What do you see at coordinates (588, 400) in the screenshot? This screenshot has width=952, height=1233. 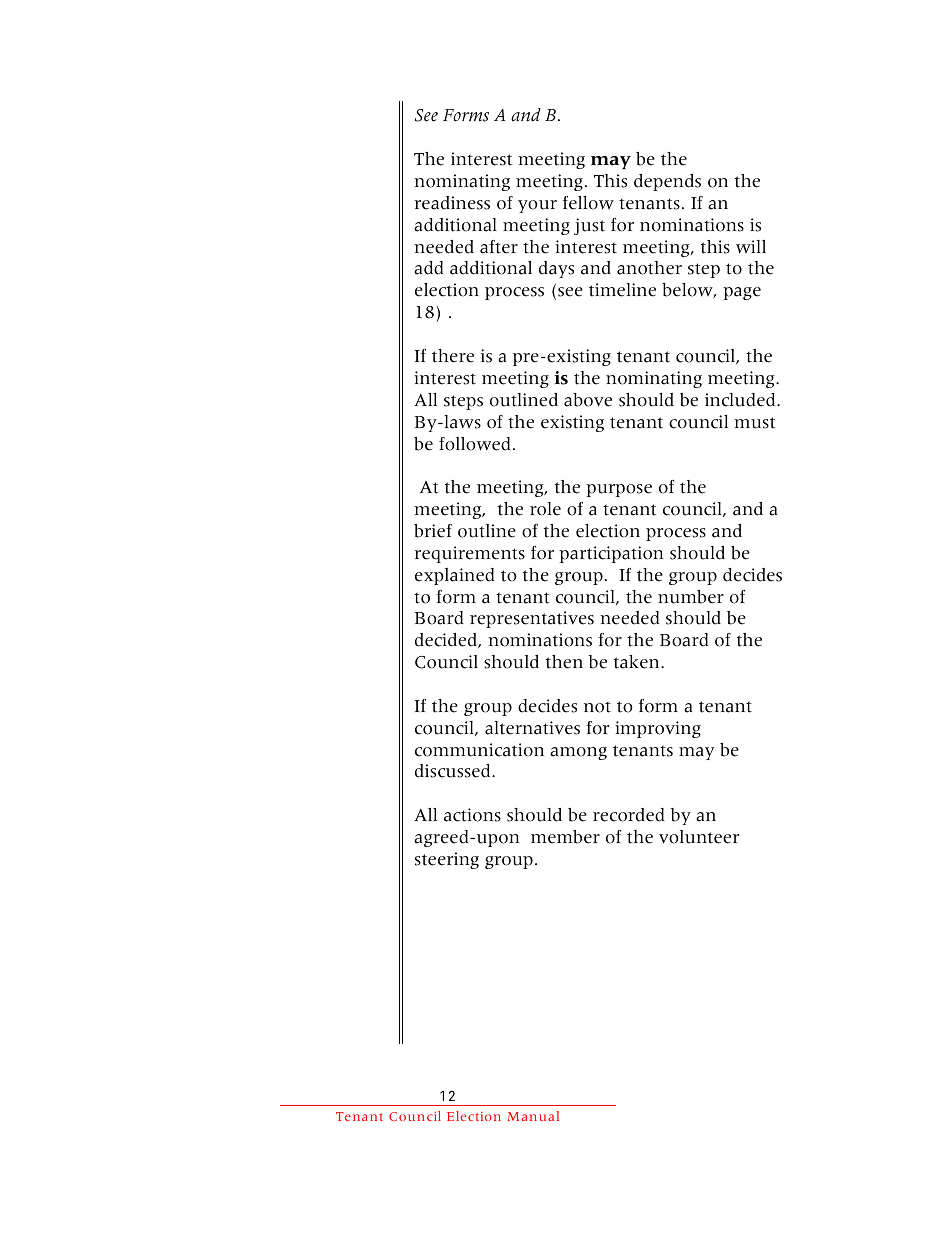 I see `above` at bounding box center [588, 400].
